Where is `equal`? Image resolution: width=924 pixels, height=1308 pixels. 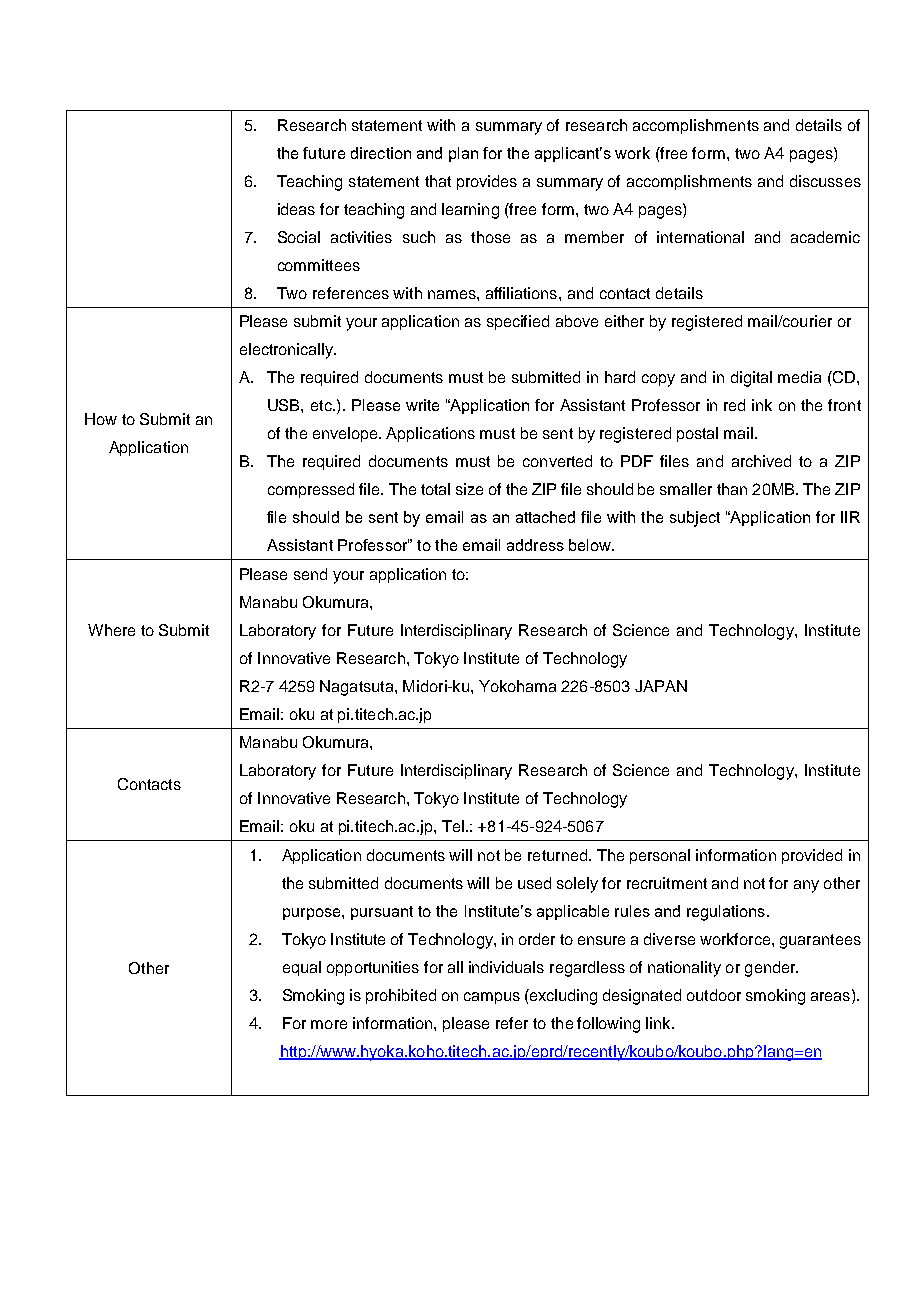 equal is located at coordinates (302, 968).
